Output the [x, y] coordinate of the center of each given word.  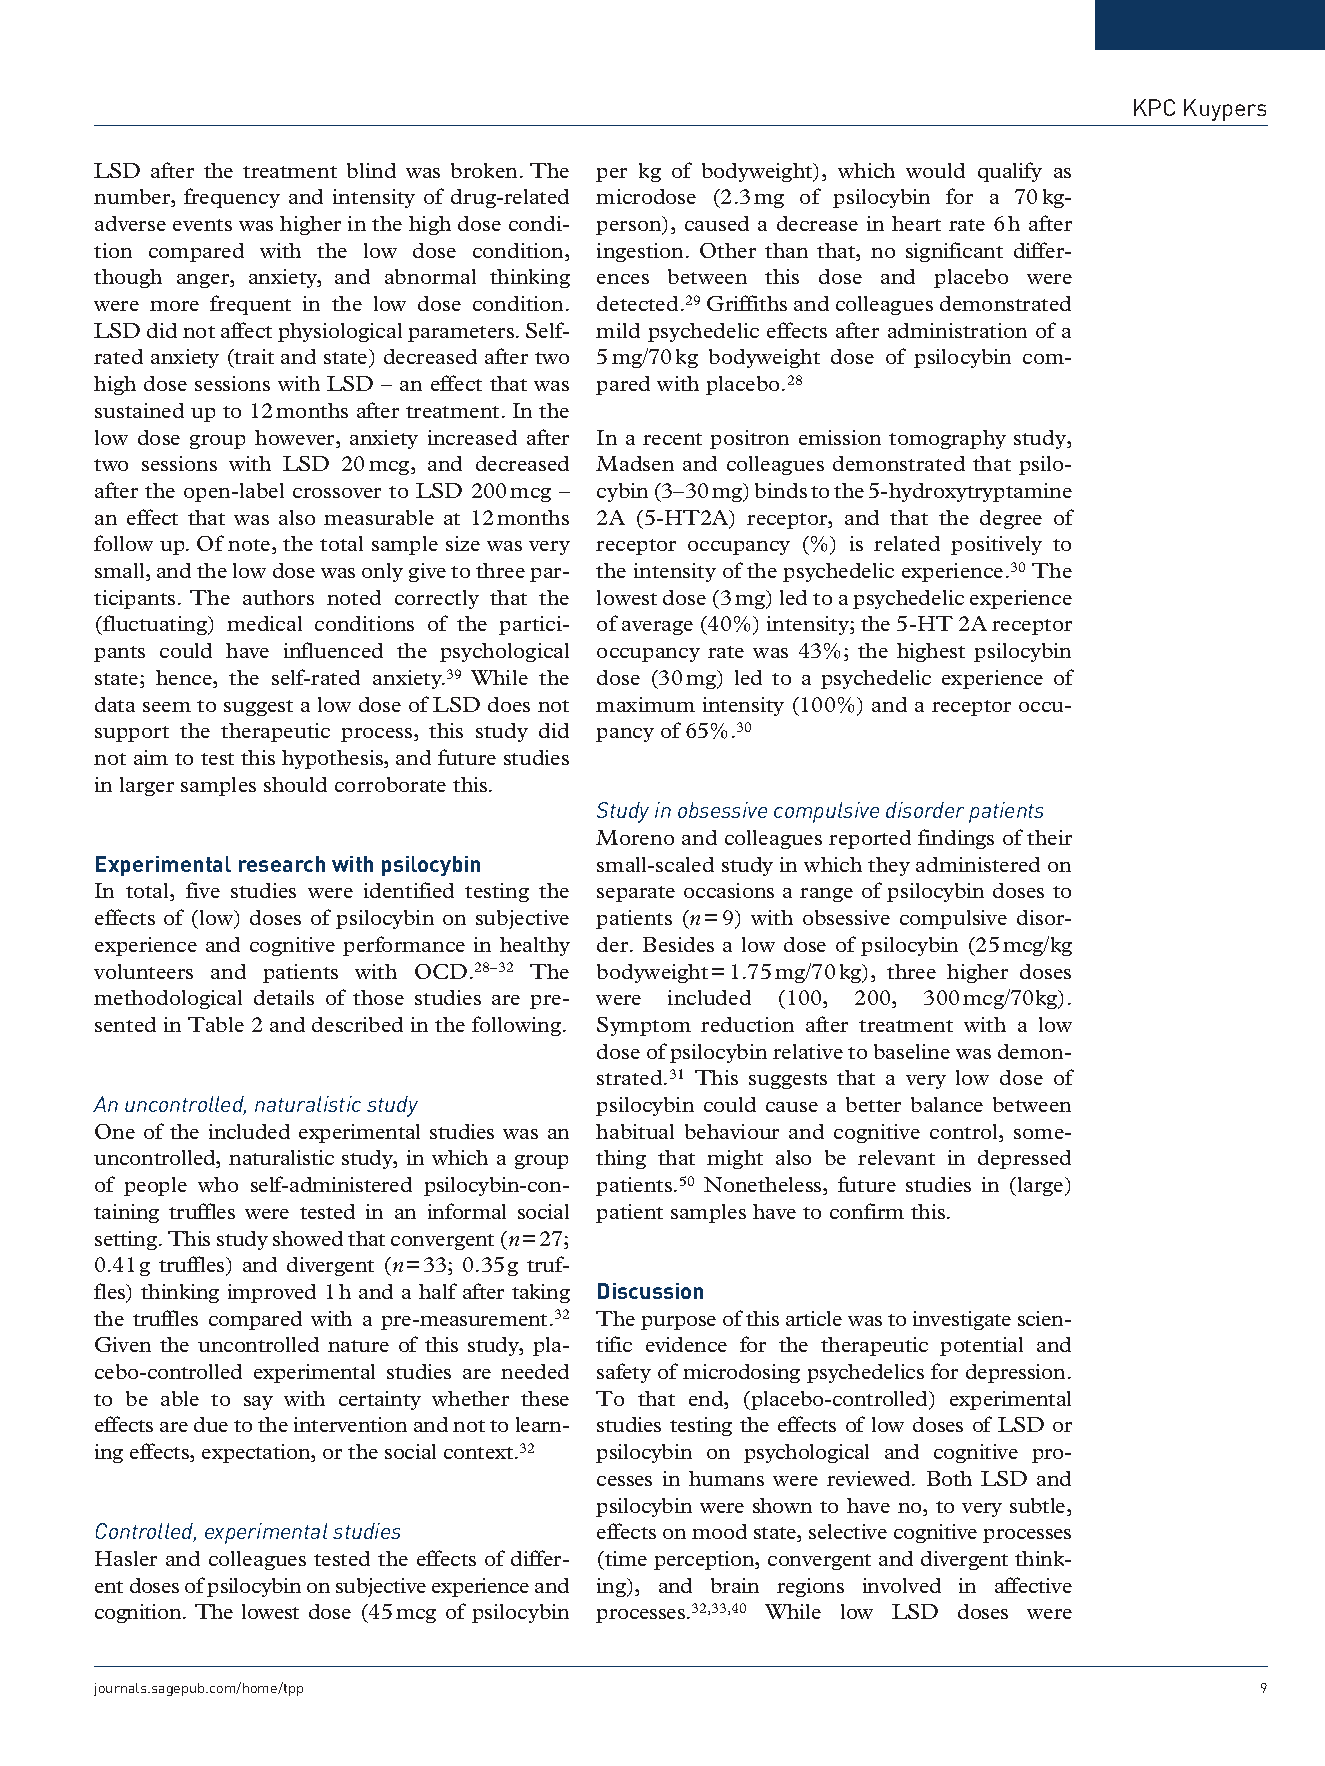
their [1049, 837]
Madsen [635, 463]
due [211, 1424]
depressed [1024, 1159]
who [218, 1184]
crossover [337, 493]
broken [484, 170]
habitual [635, 1131]
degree [1011, 519]
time [625, 1558]
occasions [729, 890]
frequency [232, 198]
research [282, 864]
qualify [1010, 172]
